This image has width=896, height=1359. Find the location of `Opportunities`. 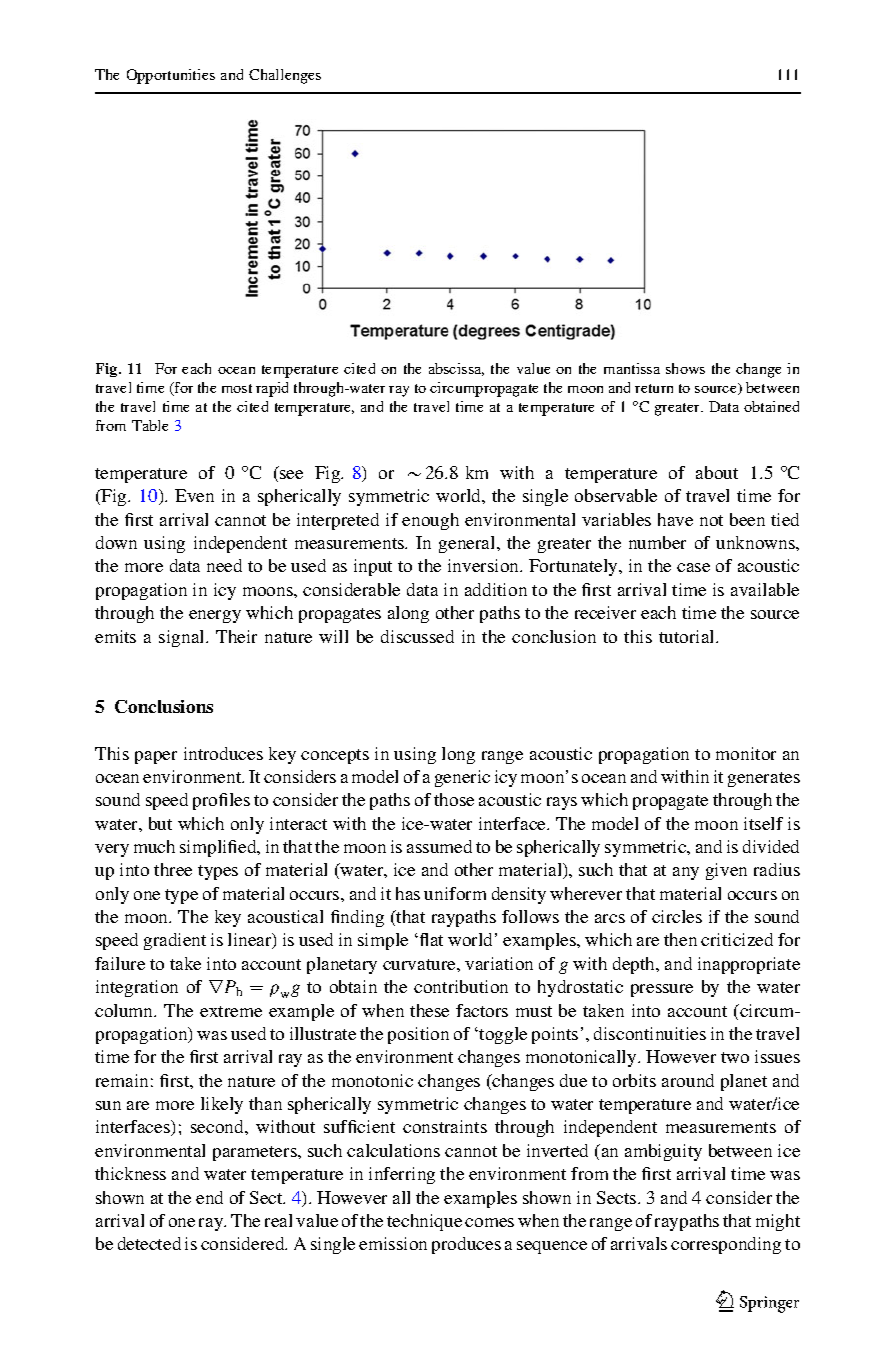

Opportunities is located at coordinates (171, 76).
